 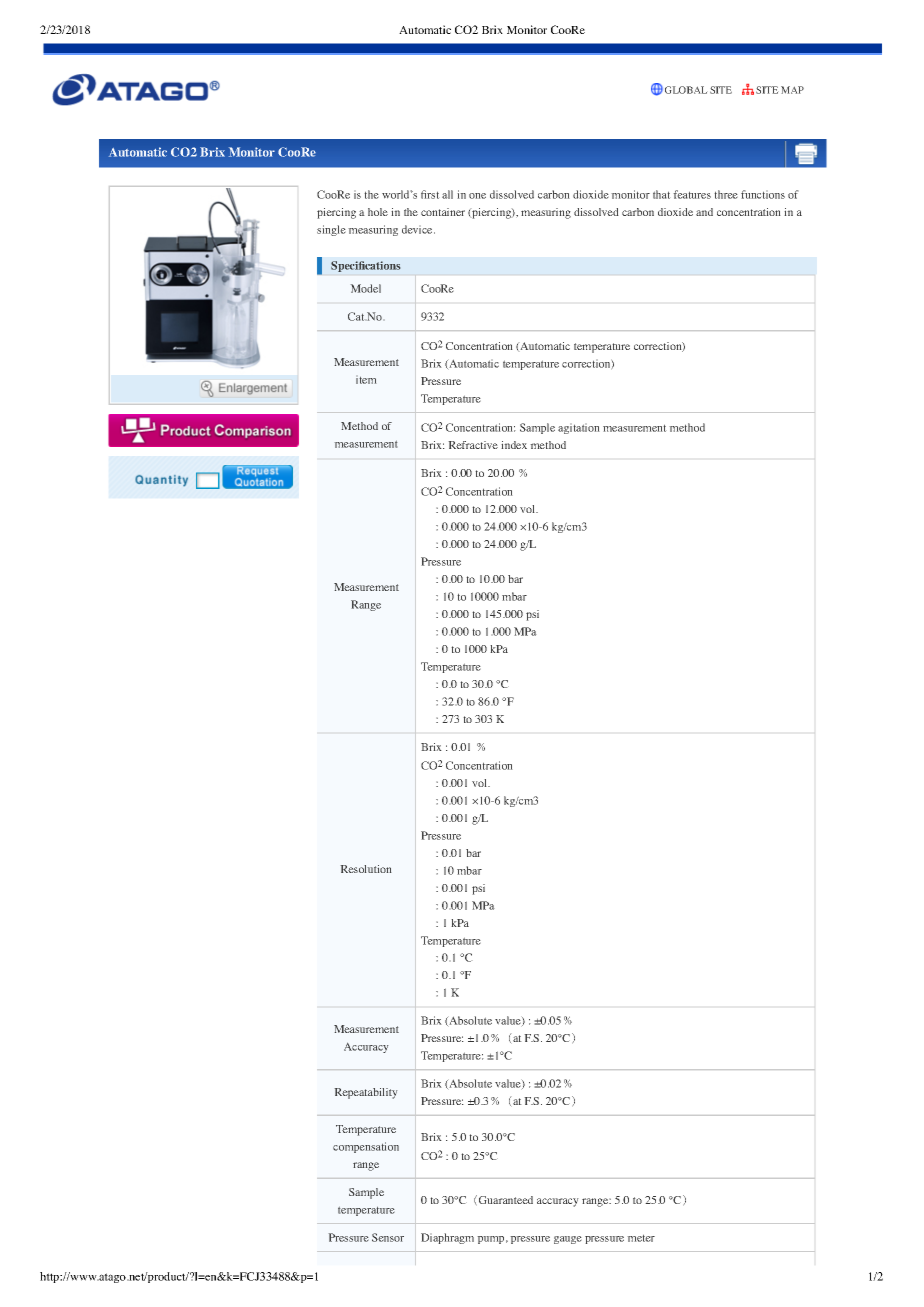 What do you see at coordinates (514, 445) in the image?
I see `index` at bounding box center [514, 445].
